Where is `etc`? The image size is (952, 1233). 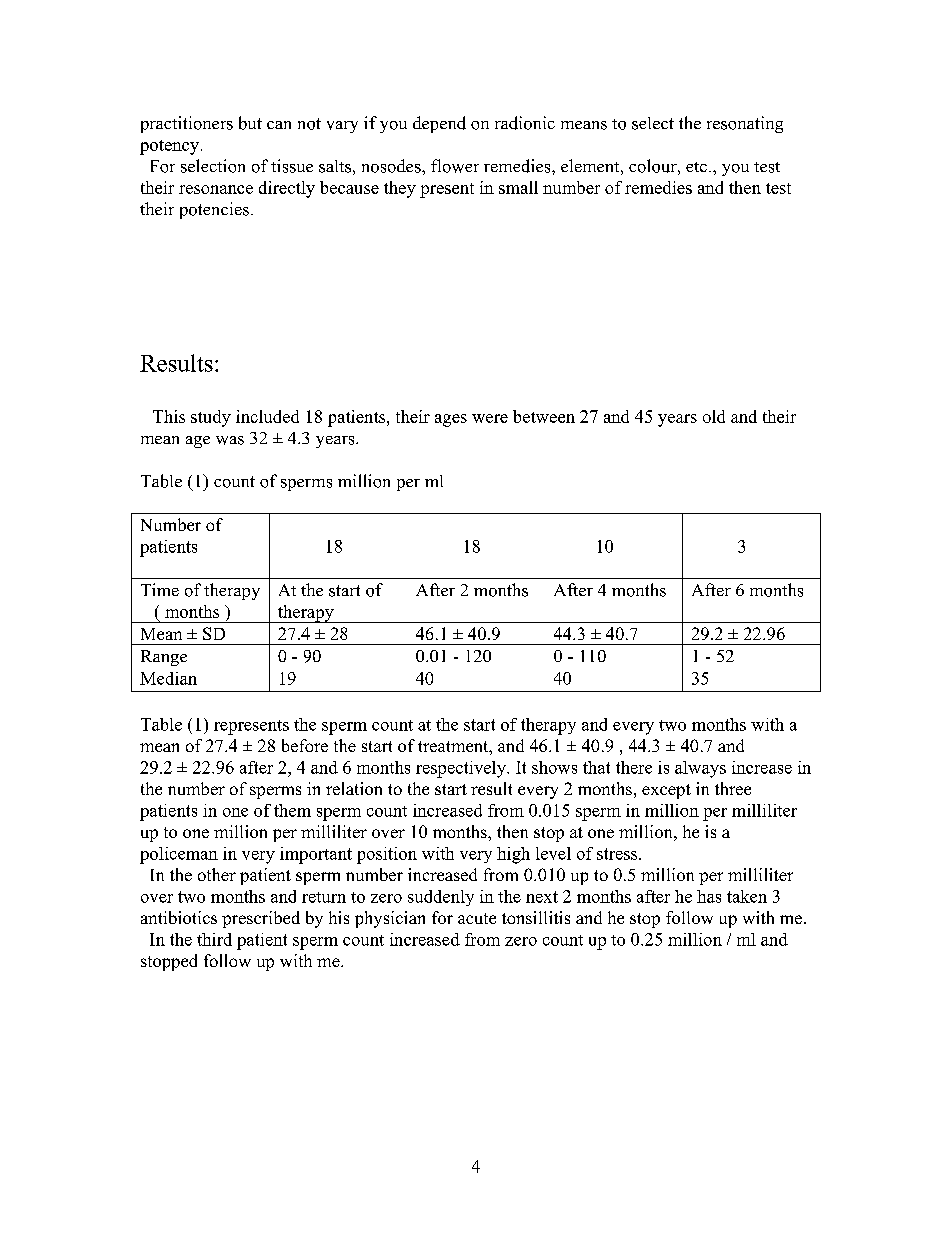 etc is located at coordinates (696, 167).
